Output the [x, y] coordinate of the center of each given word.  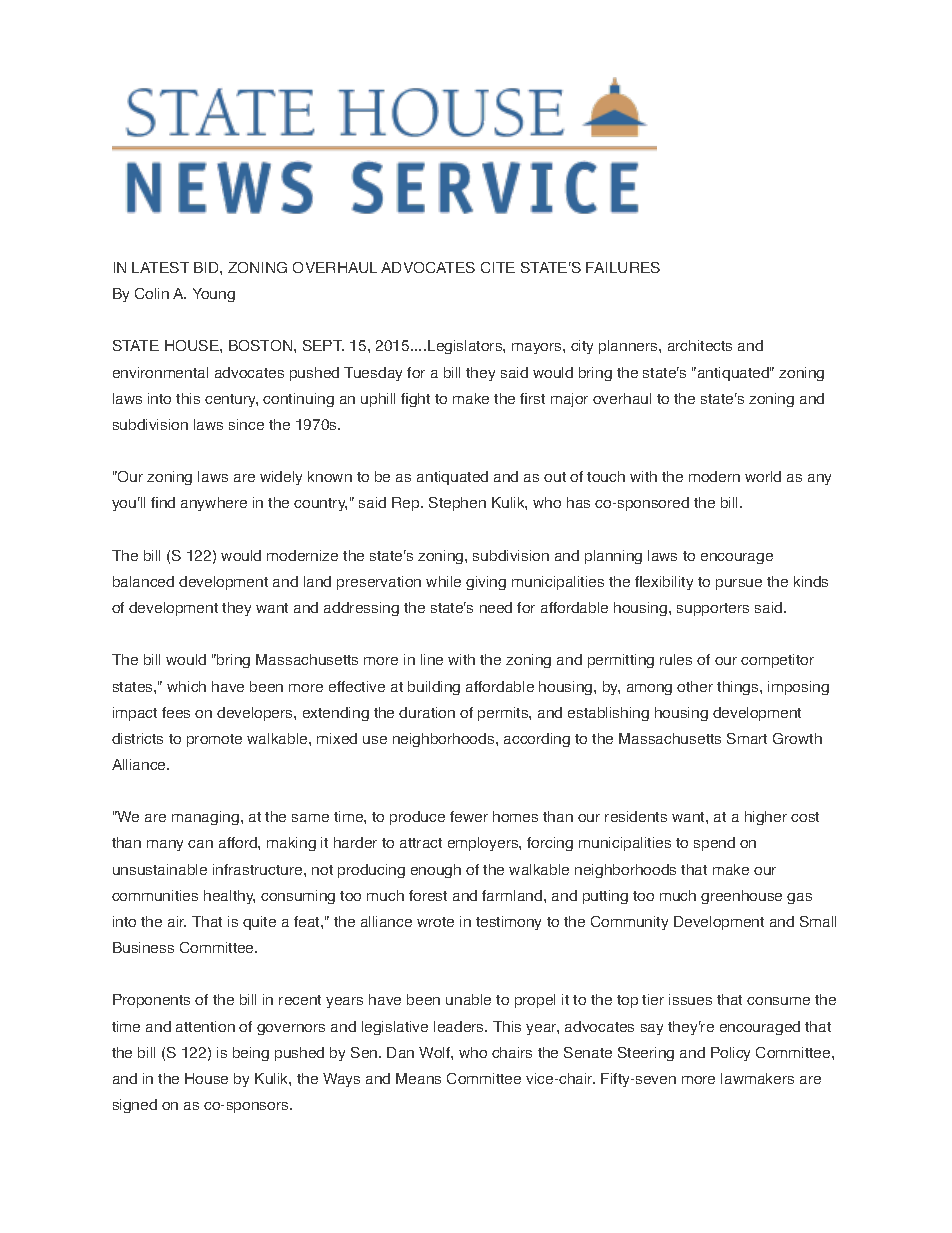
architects [700, 345]
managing [205, 818]
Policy [730, 1054]
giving [486, 583]
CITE [498, 267]
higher [766, 818]
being [251, 1054]
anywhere [214, 504]
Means [418, 1078]
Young [214, 295]
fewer [469, 816]
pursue [739, 584]
